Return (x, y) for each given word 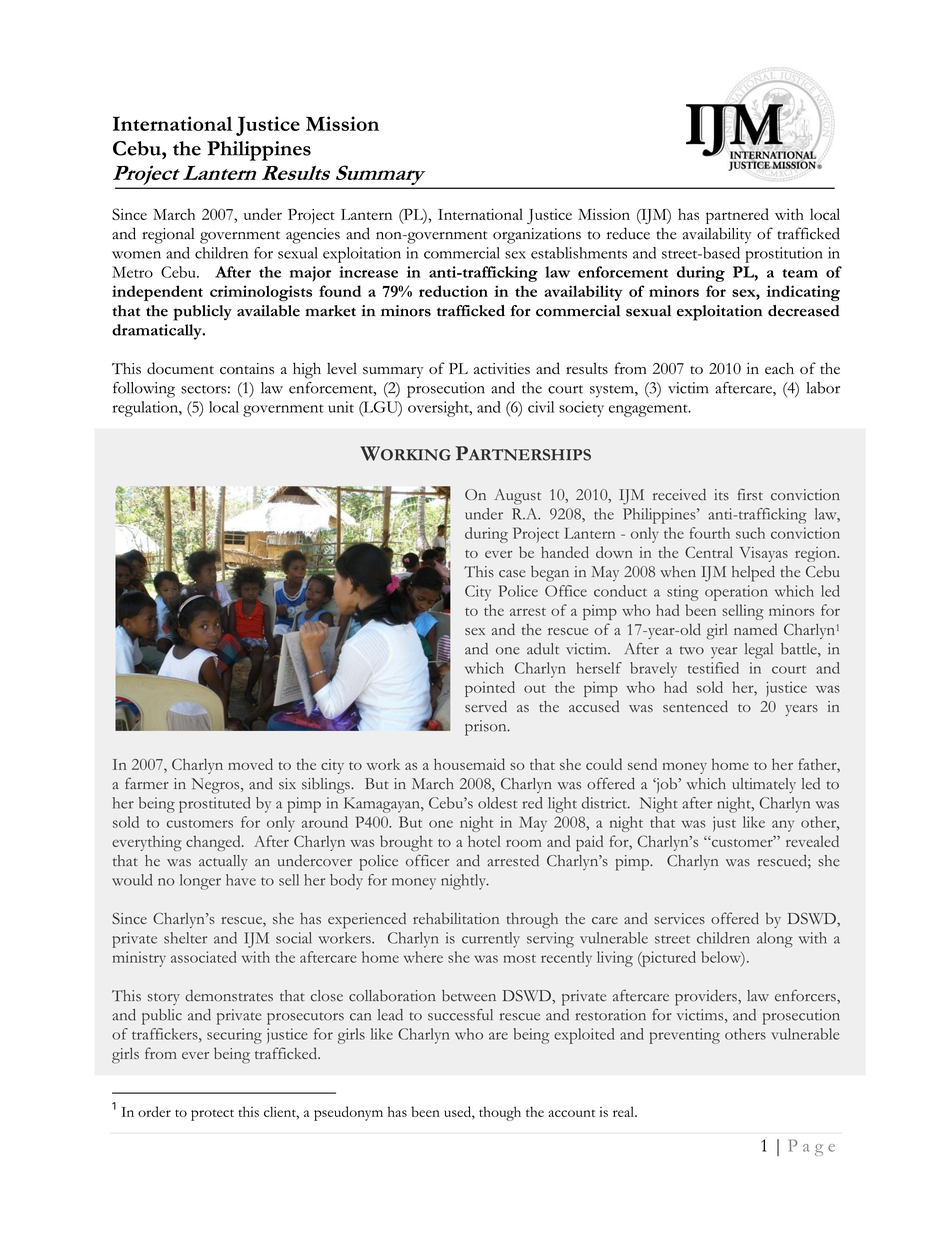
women (136, 255)
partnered (737, 216)
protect (212, 1115)
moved (250, 764)
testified (713, 668)
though (500, 1113)
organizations (537, 236)
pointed (490, 689)
